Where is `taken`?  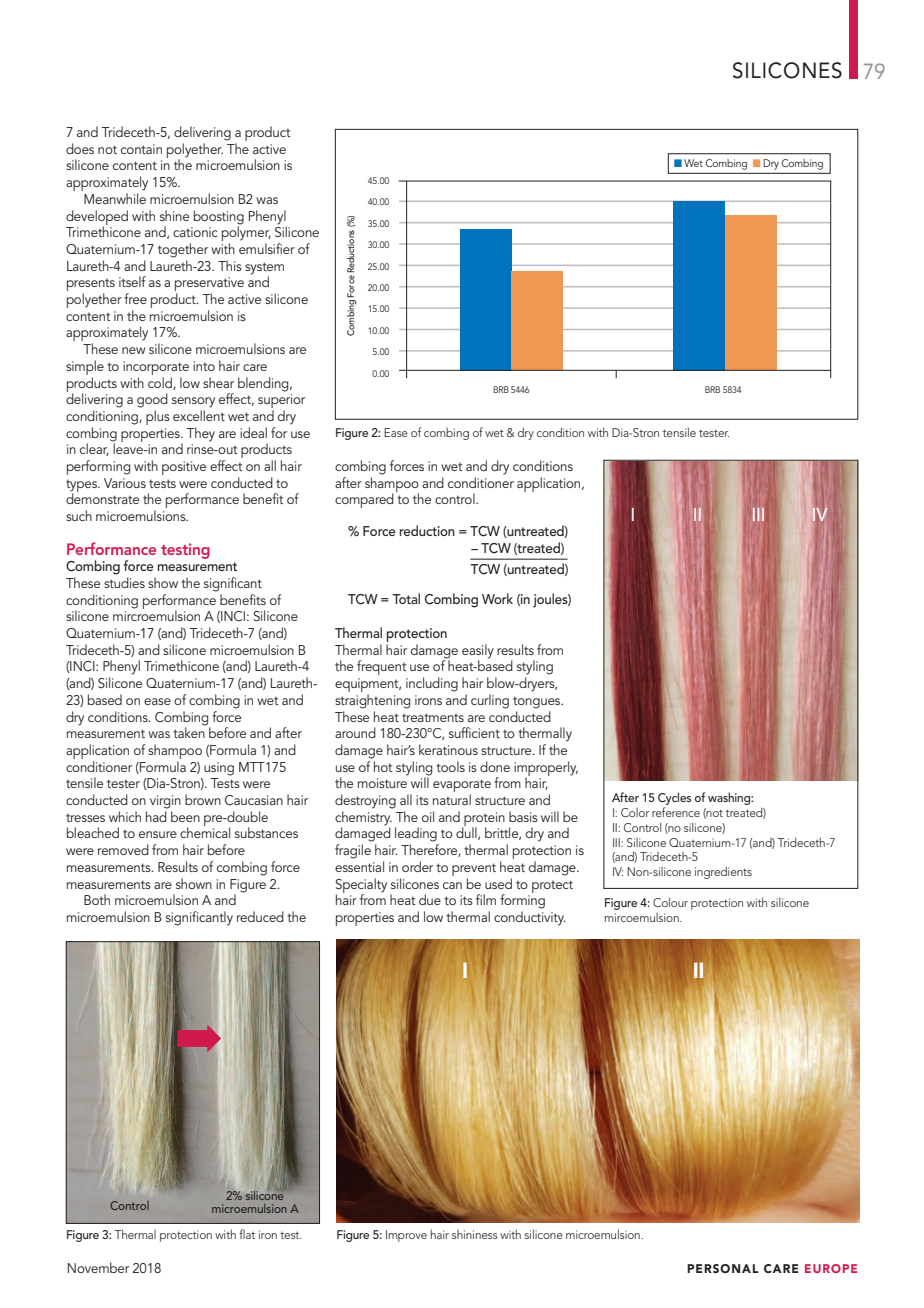 taken is located at coordinates (189, 731).
